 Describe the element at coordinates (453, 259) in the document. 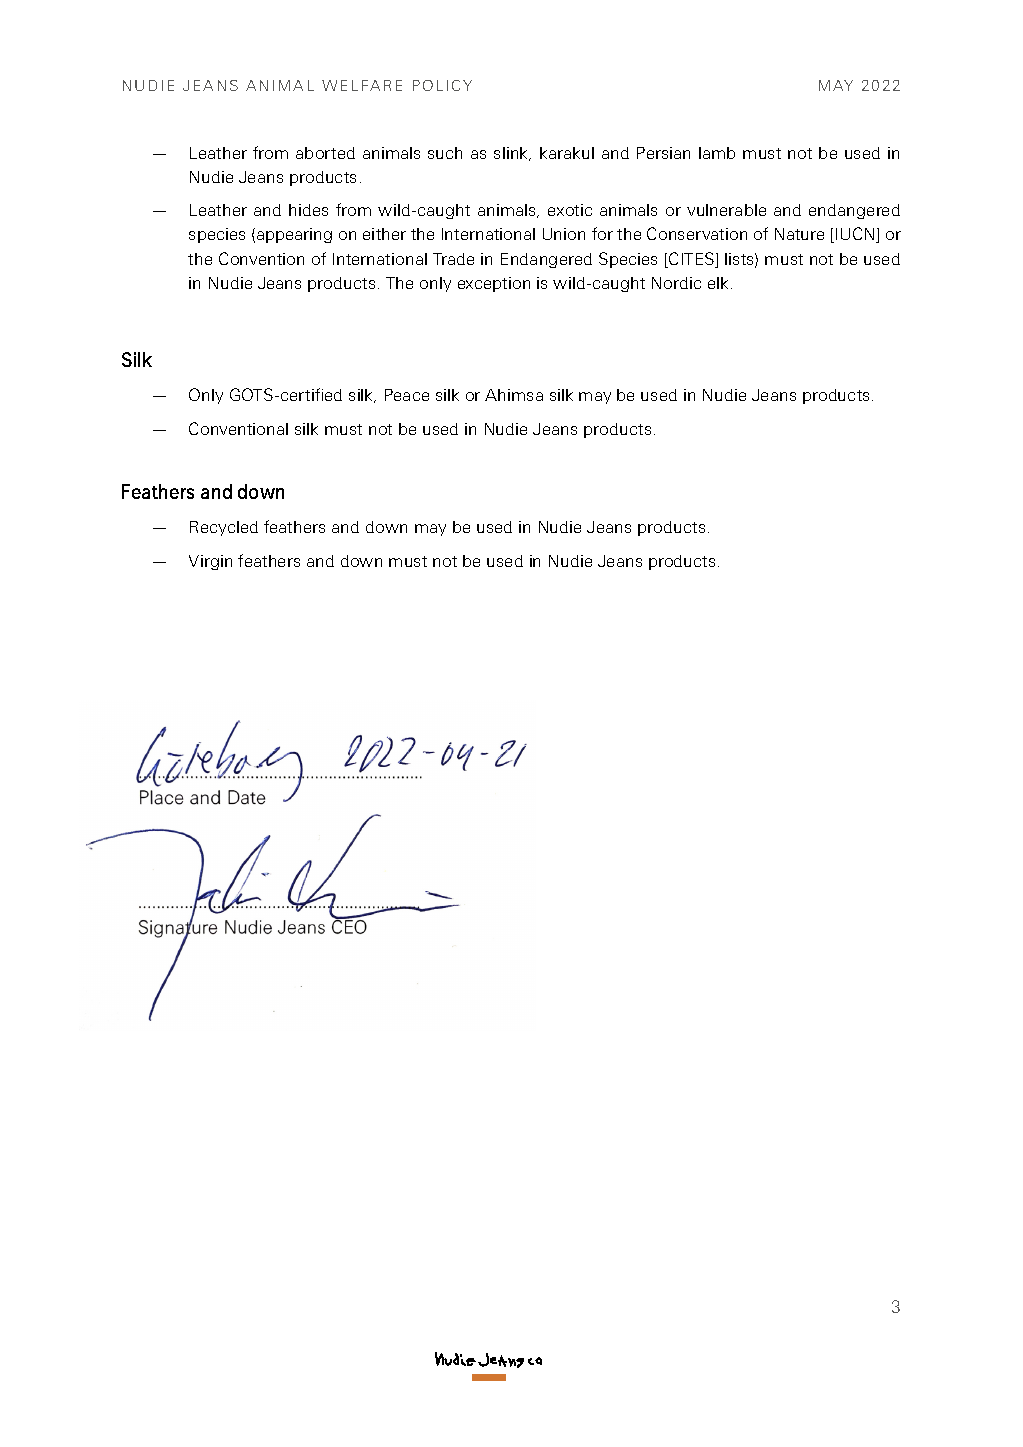

I see `Trade` at that location.
